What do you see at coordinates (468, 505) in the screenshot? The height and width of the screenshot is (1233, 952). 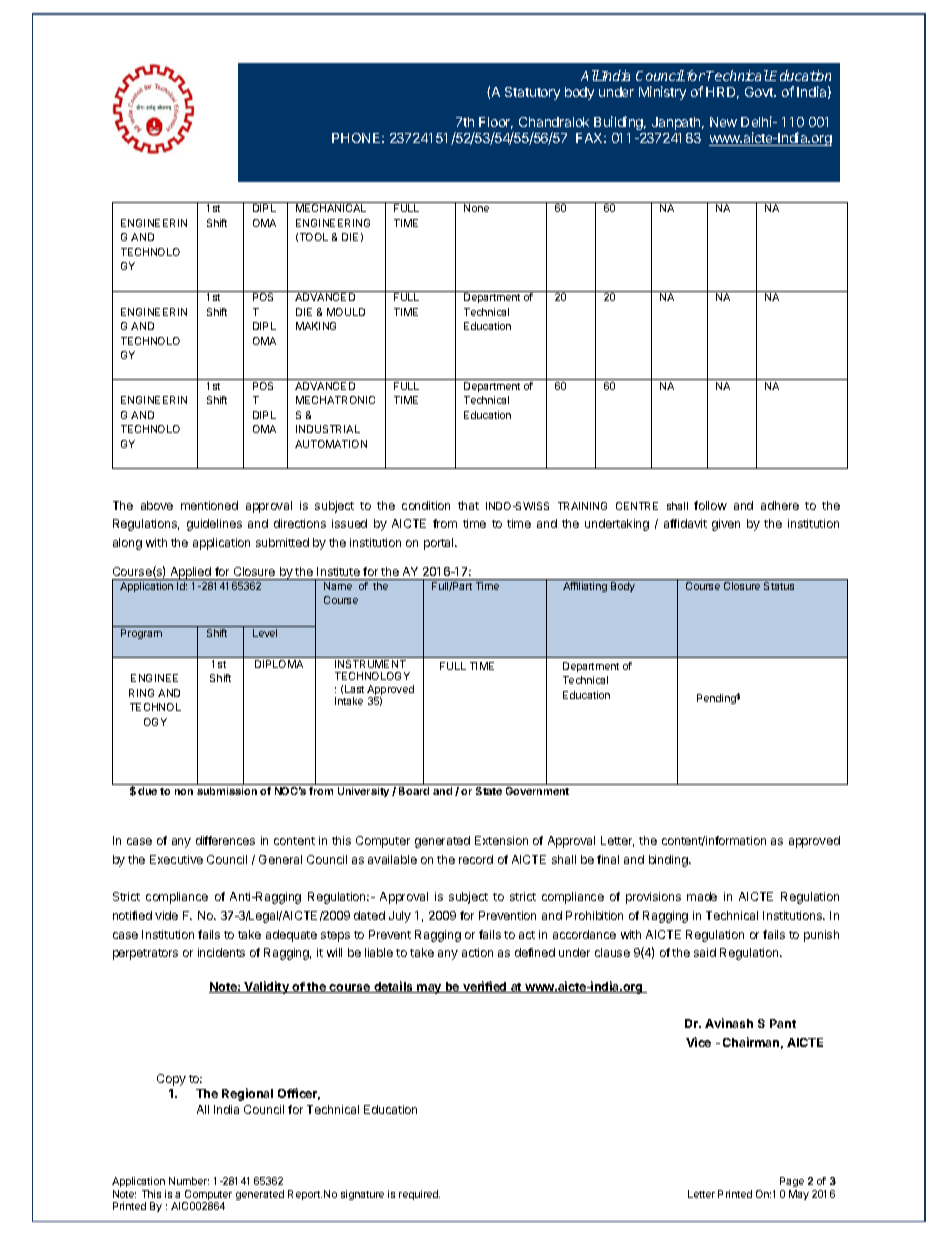 I see `that` at bounding box center [468, 505].
